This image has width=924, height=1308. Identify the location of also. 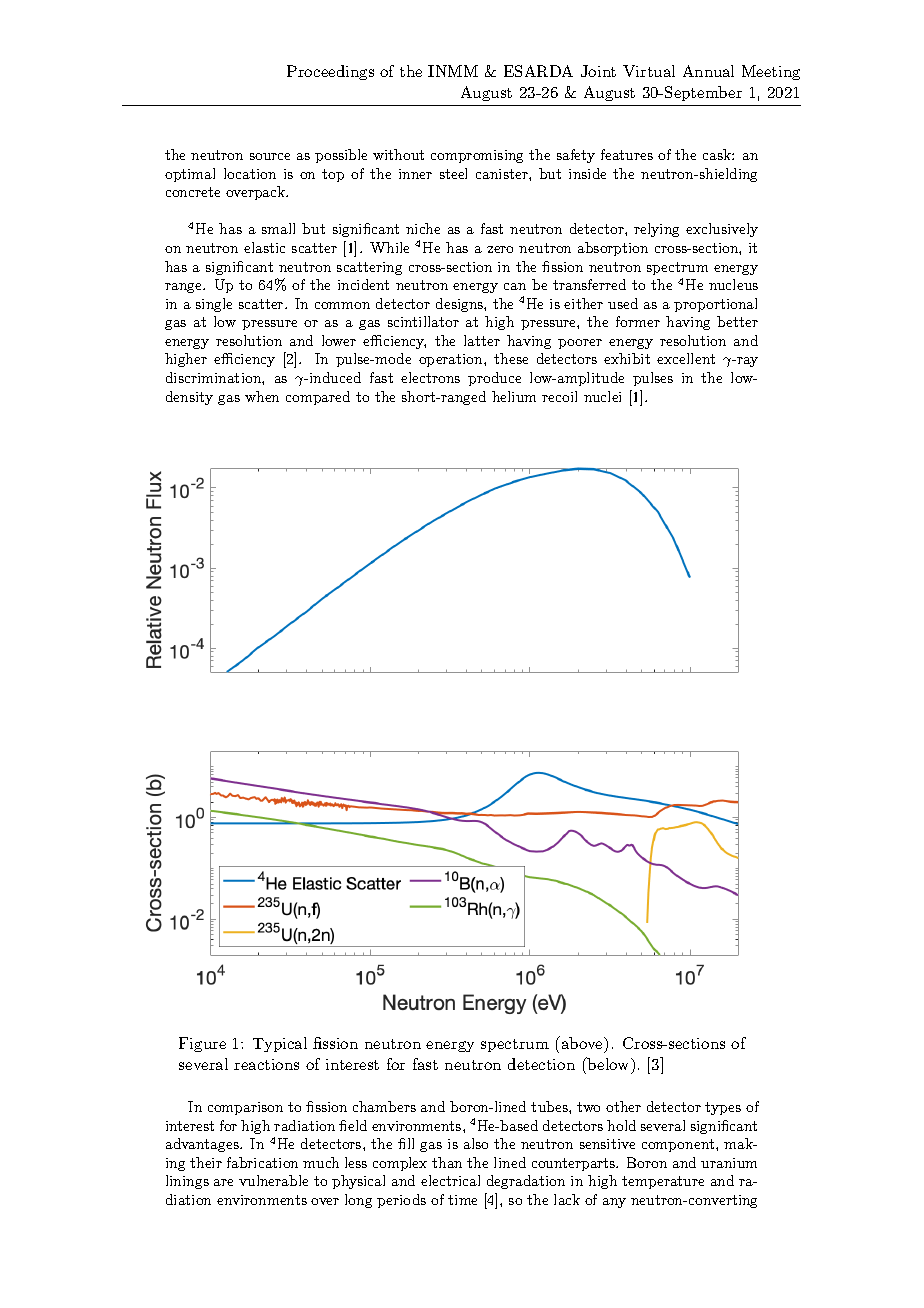
(476, 1143).
